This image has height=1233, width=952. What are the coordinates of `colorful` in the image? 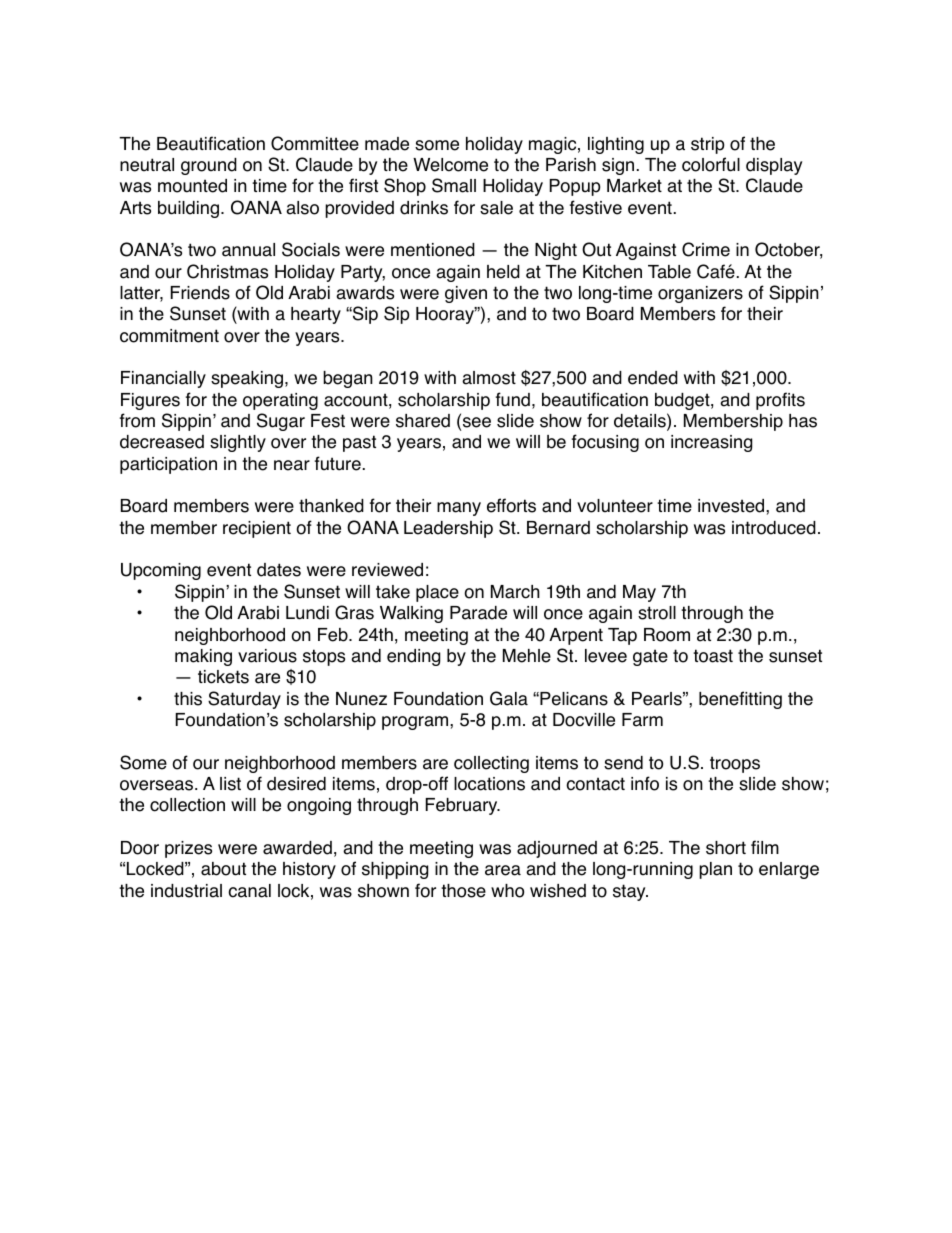 It's located at (711, 164).
